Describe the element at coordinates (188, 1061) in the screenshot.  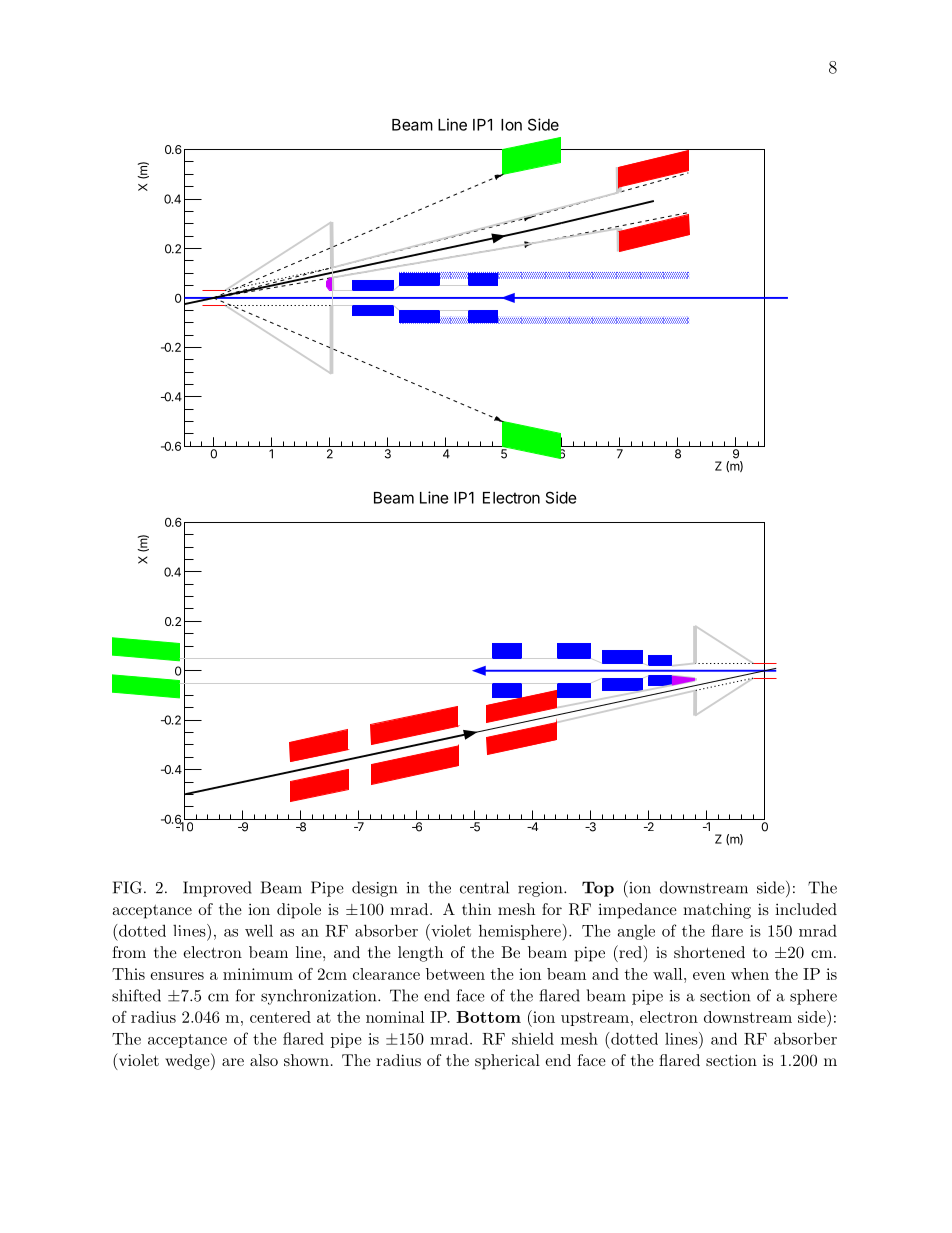
I see `wedge` at that location.
